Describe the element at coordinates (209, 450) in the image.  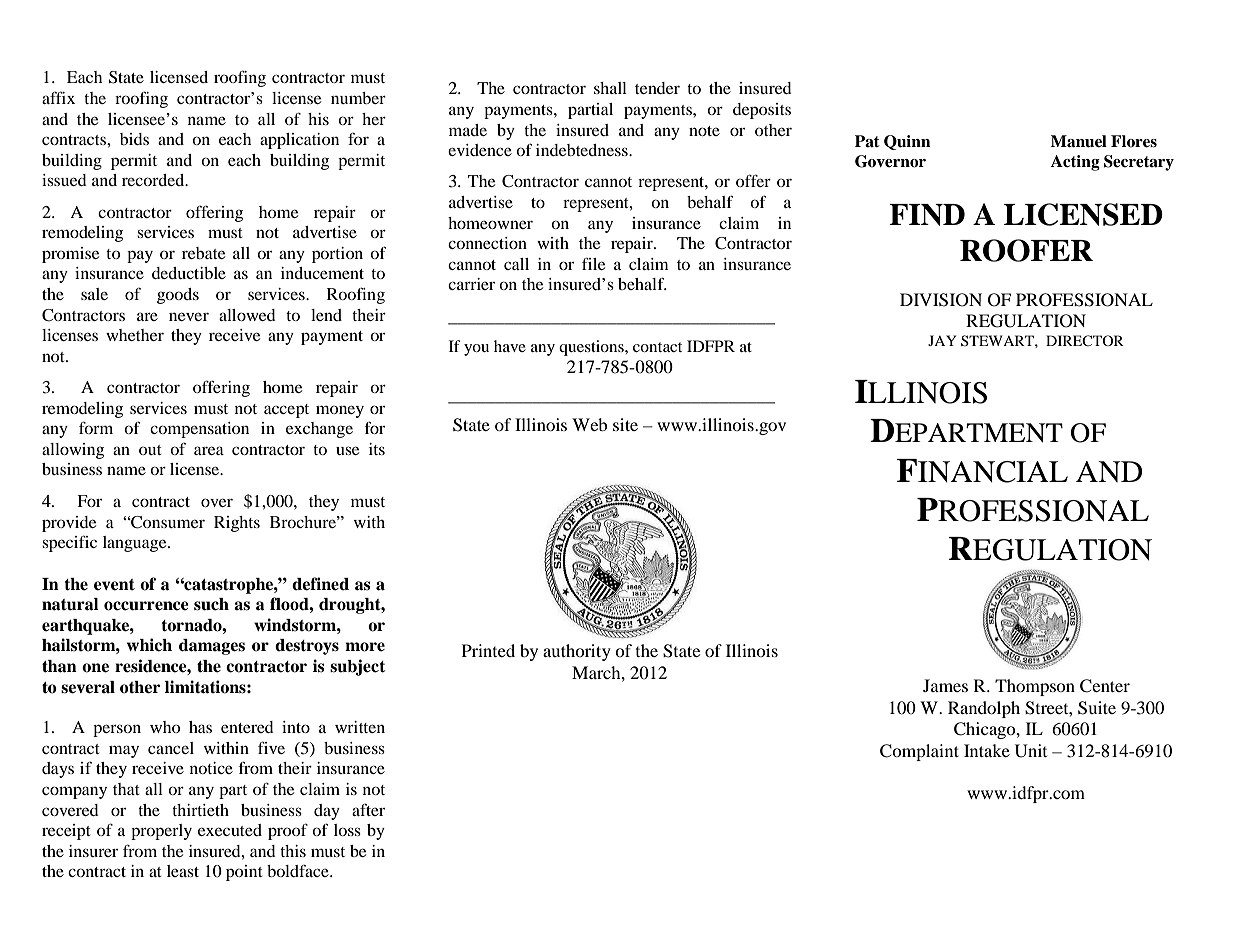
I see `area` at that location.
